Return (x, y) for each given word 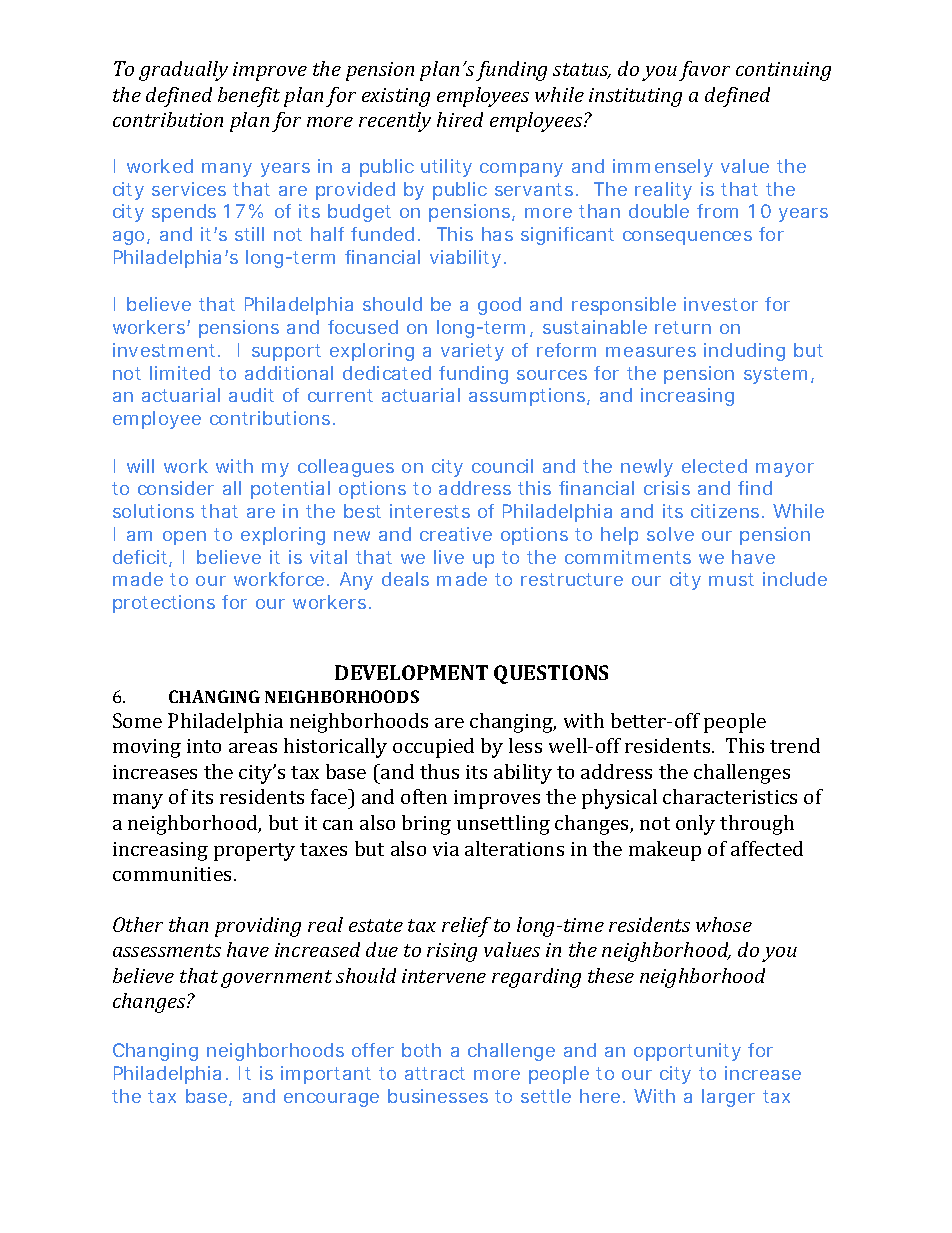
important (326, 1075)
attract (435, 1073)
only (695, 825)
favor (704, 71)
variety (472, 352)
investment (166, 350)
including (744, 352)
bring (426, 825)
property (254, 852)
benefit (249, 97)
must (731, 579)
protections (164, 604)
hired (460, 119)
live (449, 557)
